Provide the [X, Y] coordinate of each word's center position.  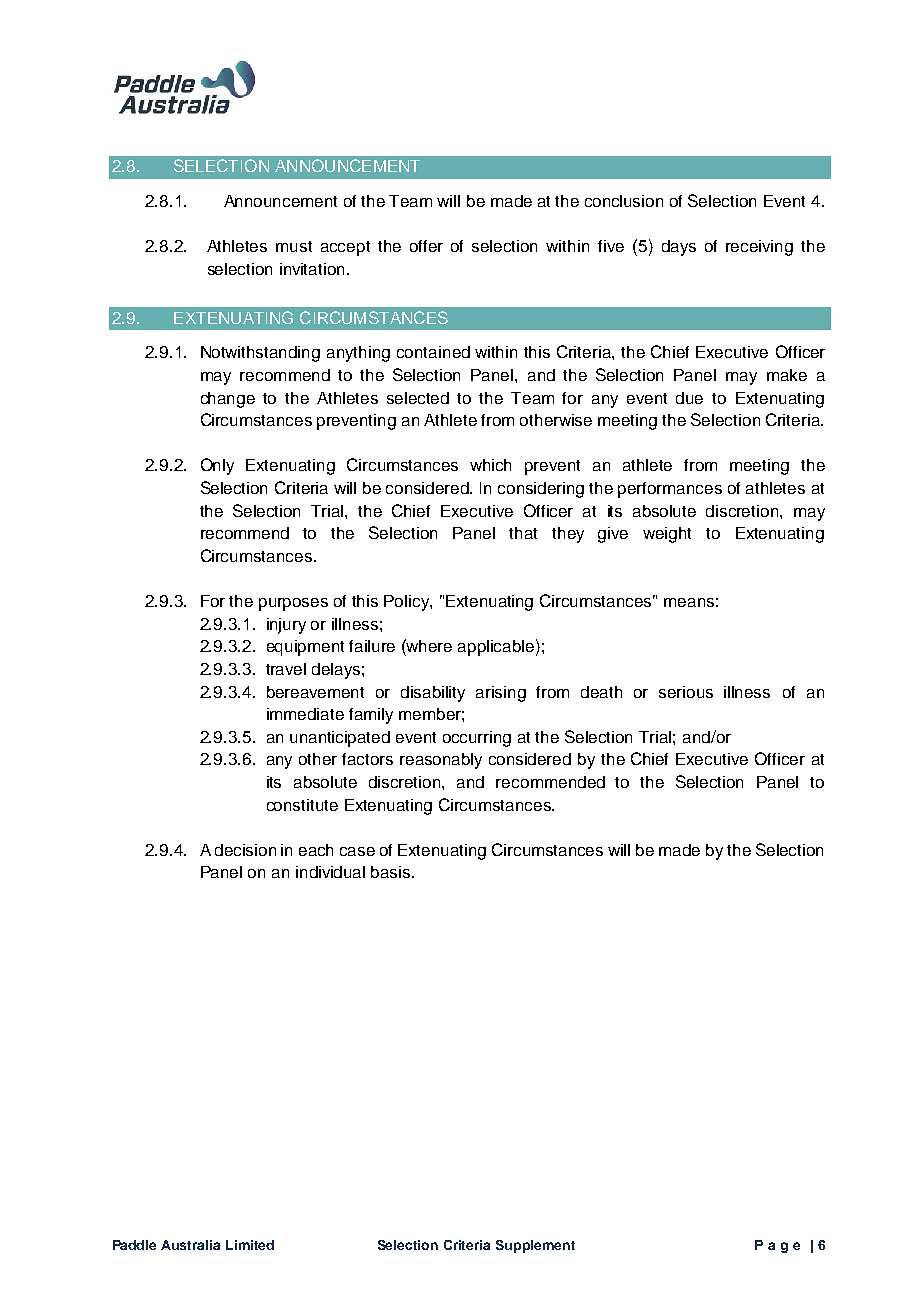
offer [426, 246]
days [679, 248]
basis [392, 872]
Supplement [535, 1246]
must [294, 246]
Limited [250, 1245]
